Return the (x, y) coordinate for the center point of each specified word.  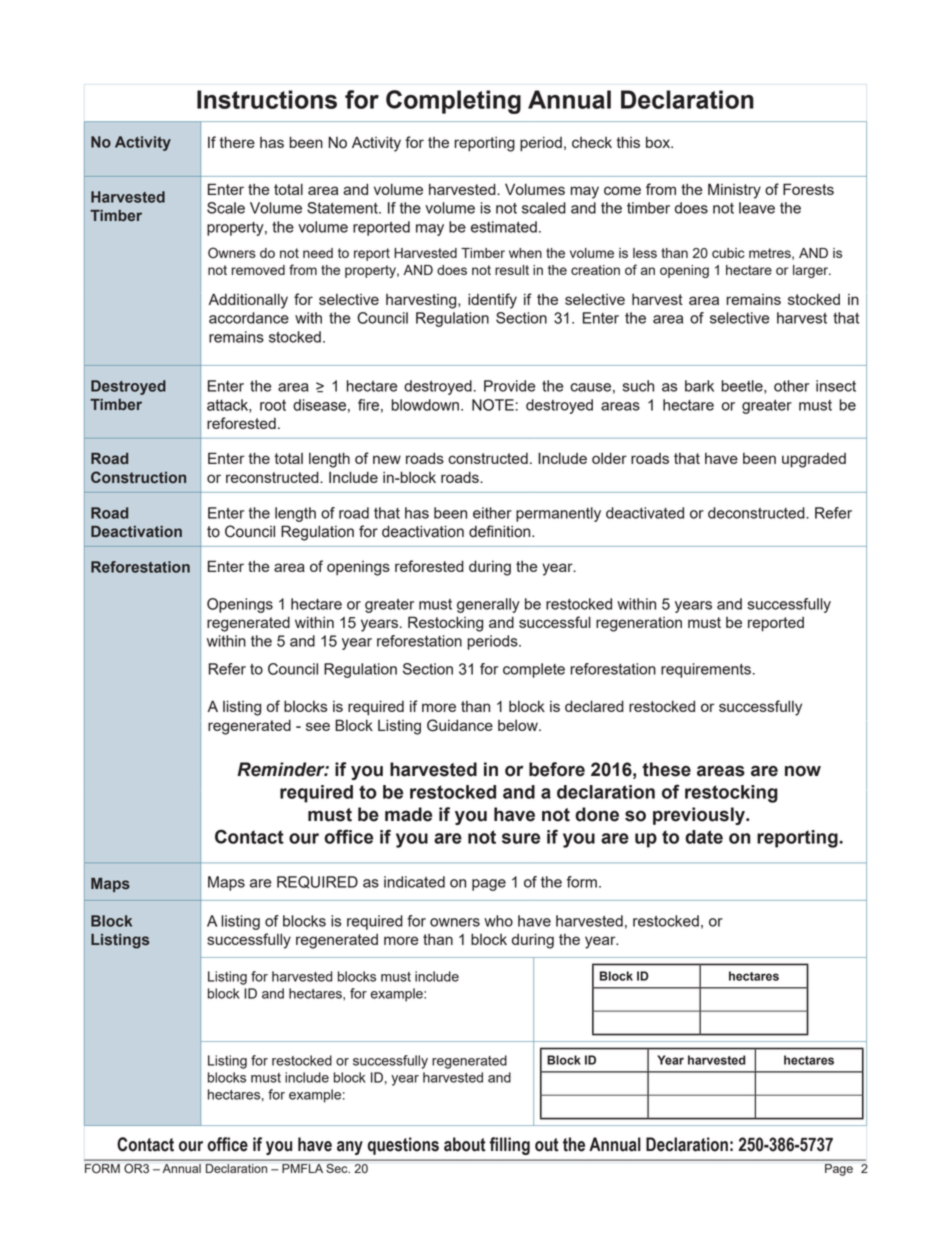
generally (488, 605)
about (465, 1144)
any (350, 1148)
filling (510, 1146)
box (659, 142)
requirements (706, 670)
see (318, 726)
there (237, 142)
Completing (453, 102)
